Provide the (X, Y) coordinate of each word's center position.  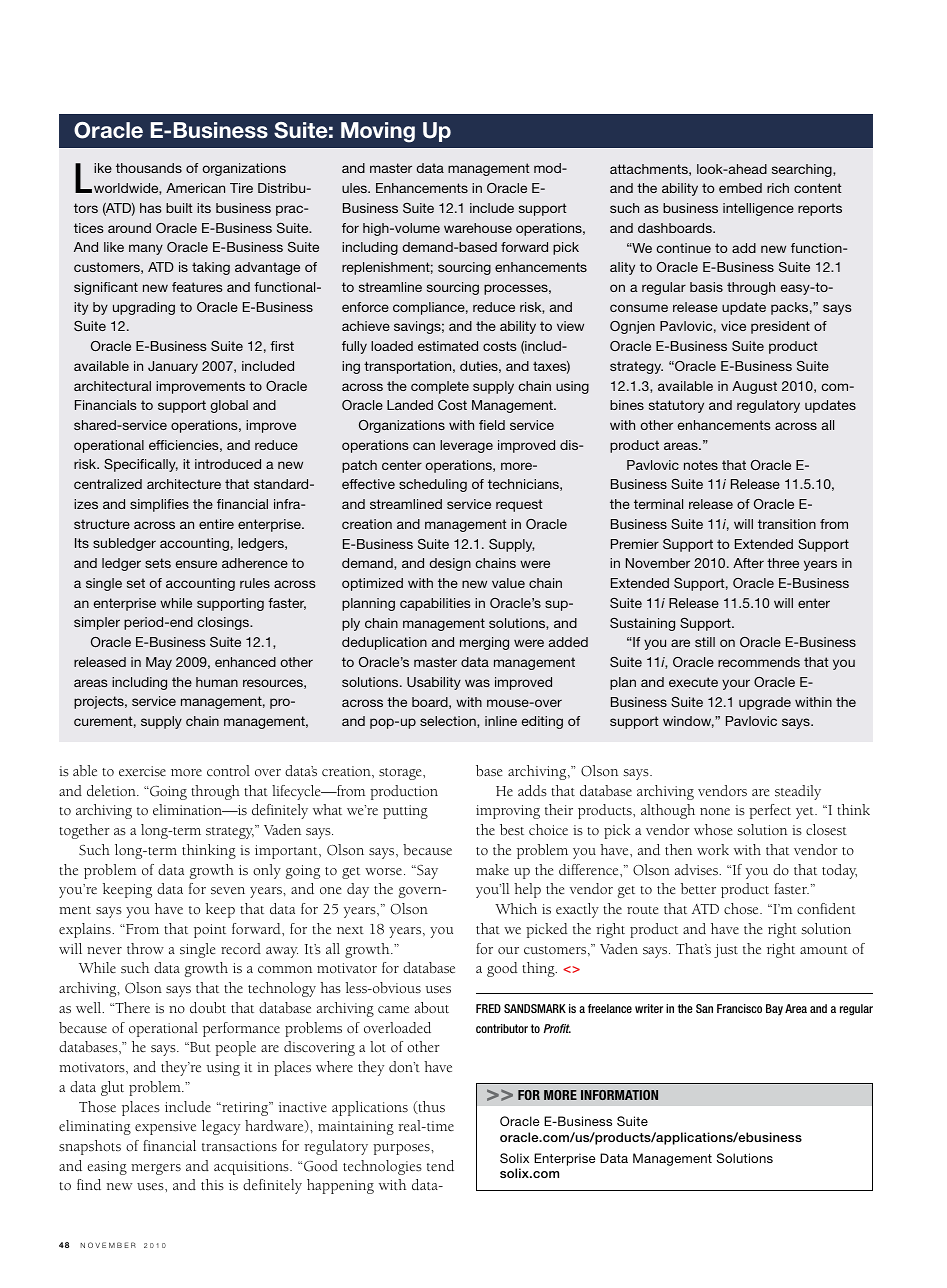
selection (449, 722)
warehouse (478, 228)
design (450, 564)
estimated (448, 346)
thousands (149, 168)
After (748, 563)
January (173, 367)
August (754, 387)
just (726, 951)
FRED (488, 1008)
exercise (142, 771)
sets (158, 563)
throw (145, 949)
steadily (798, 792)
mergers (156, 1169)
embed (740, 188)
